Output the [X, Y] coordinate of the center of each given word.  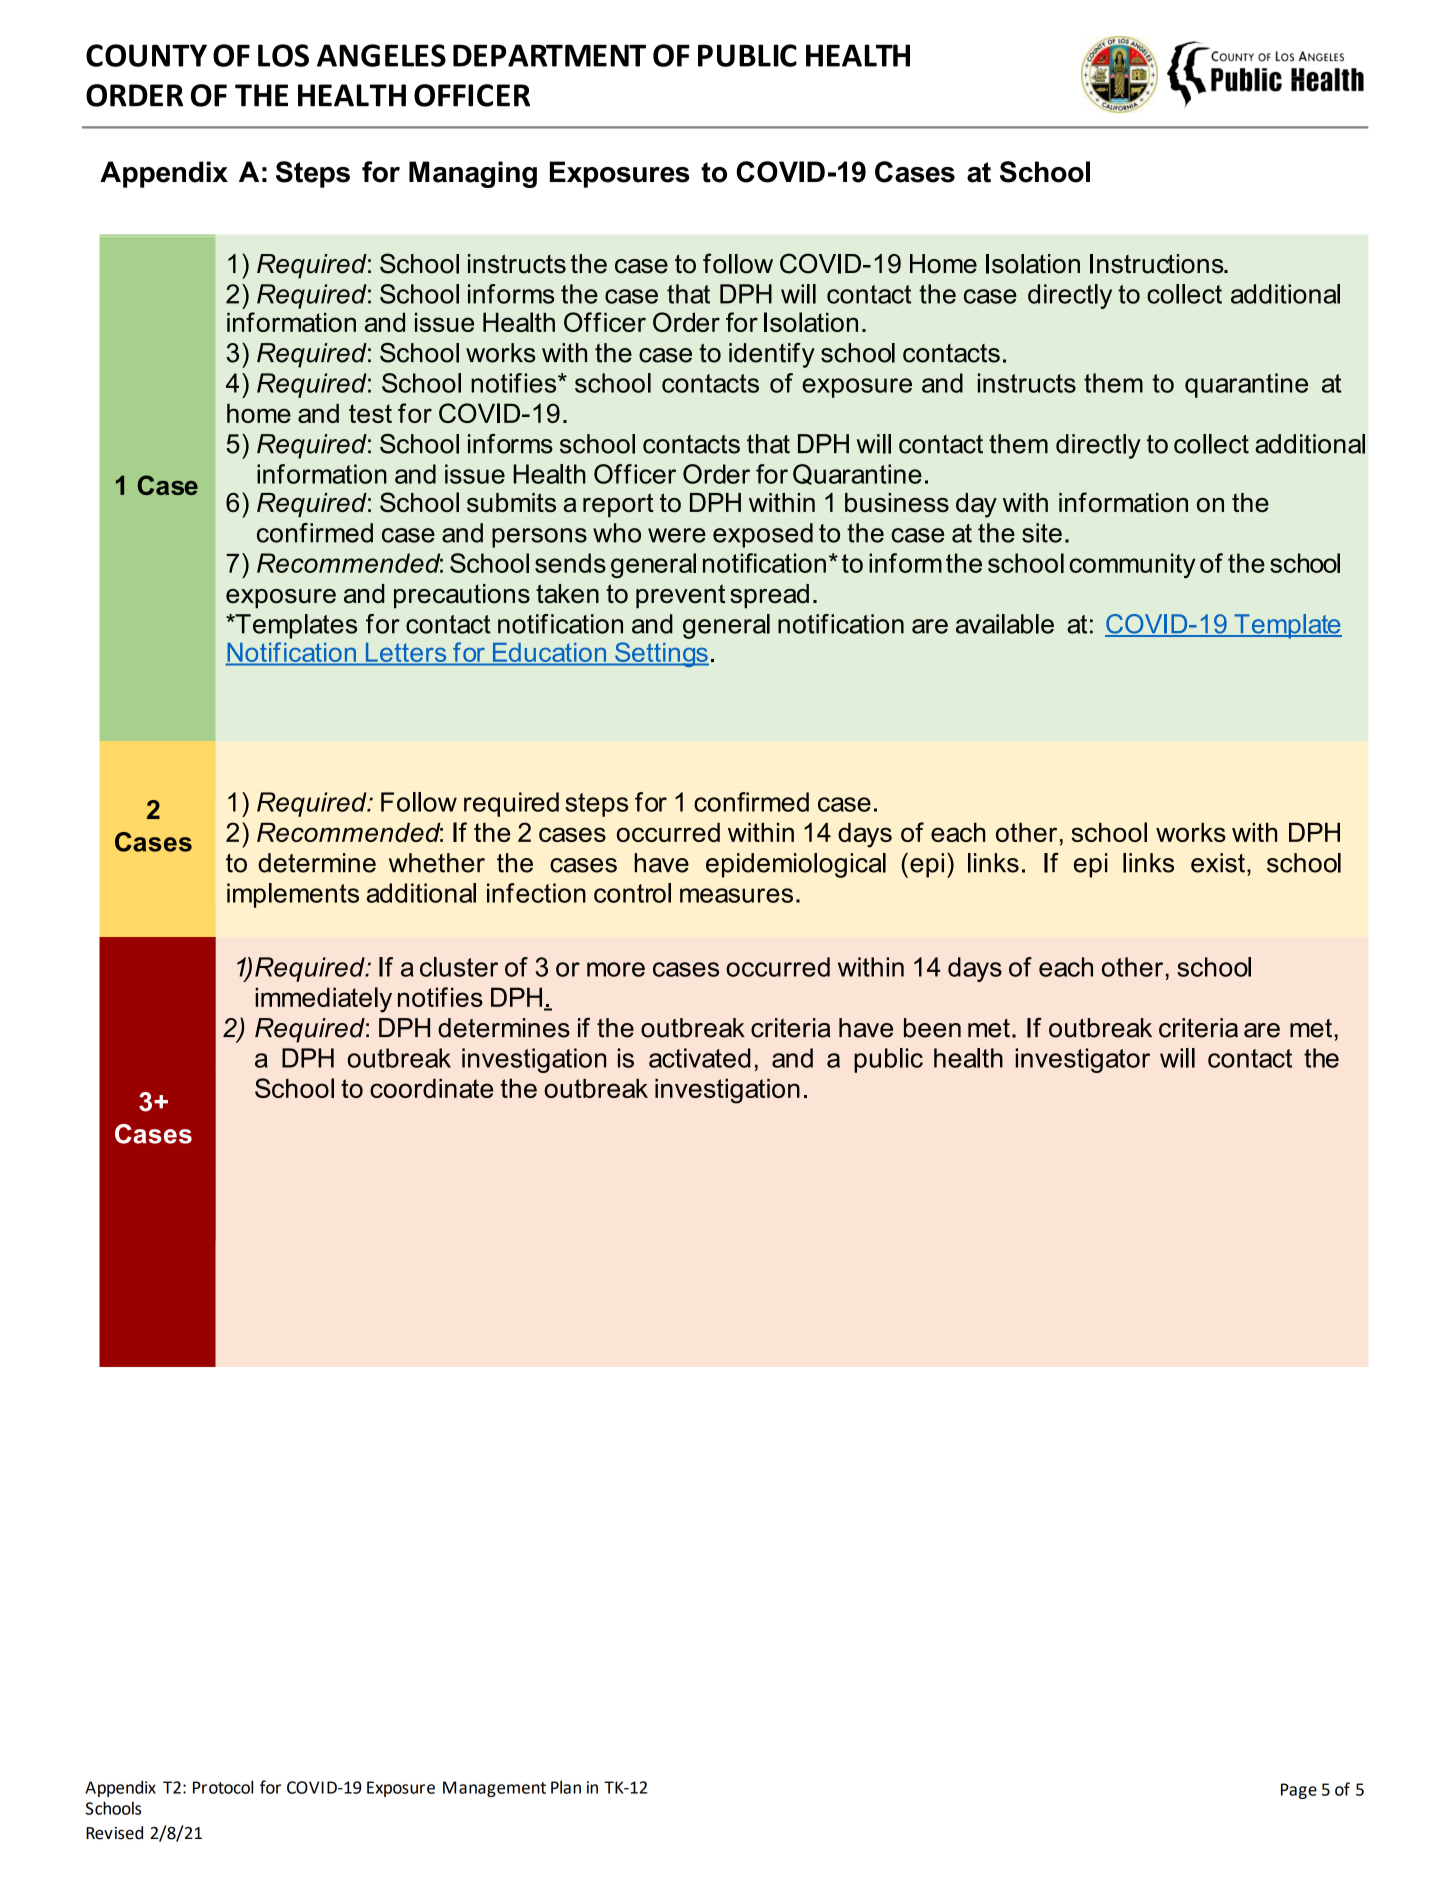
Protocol [223, 1787]
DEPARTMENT [549, 55]
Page [1299, 1791]
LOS [283, 55]
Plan [566, 1787]
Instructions [1158, 264]
